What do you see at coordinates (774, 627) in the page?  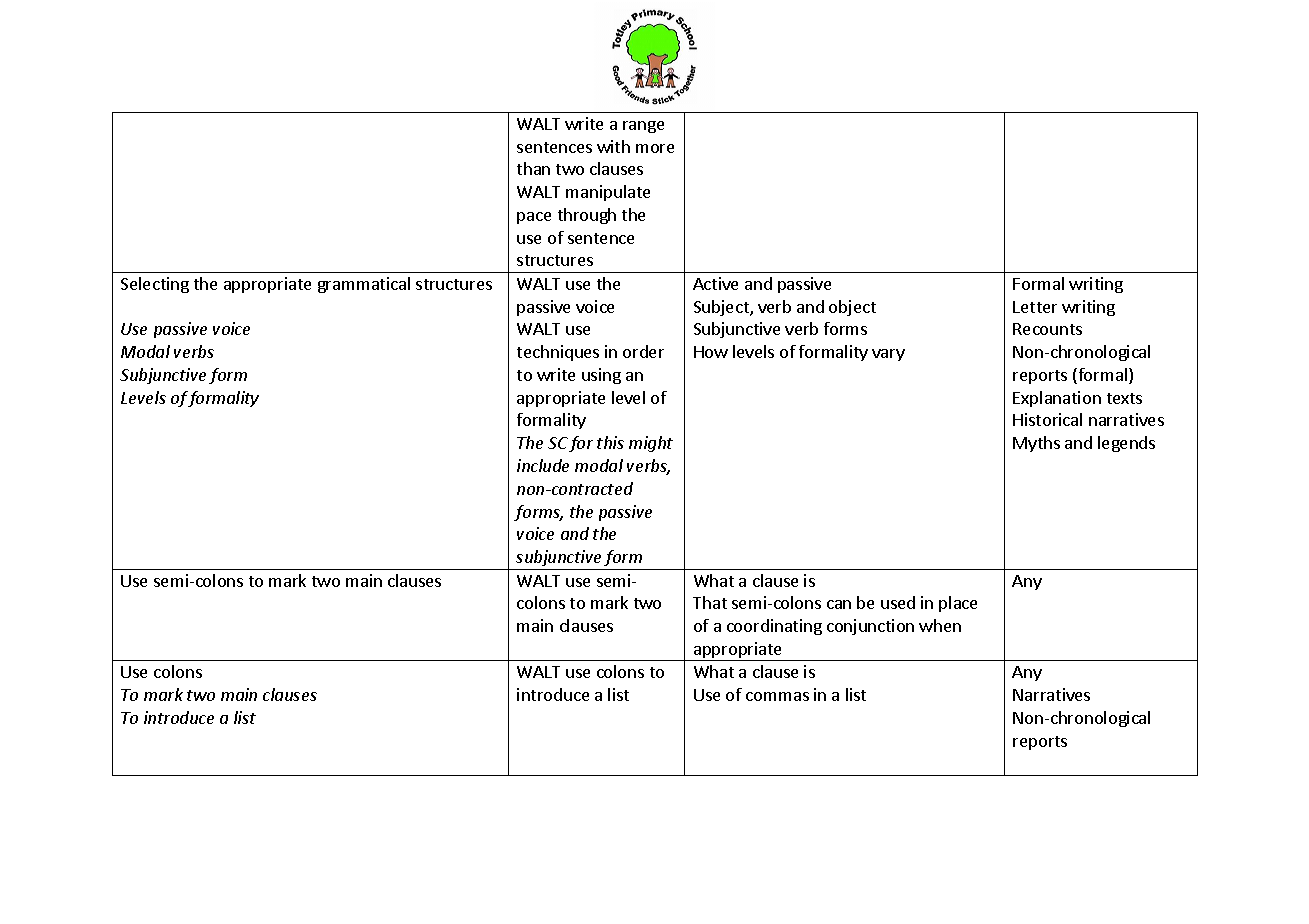 I see `coordinating` at bounding box center [774, 627].
